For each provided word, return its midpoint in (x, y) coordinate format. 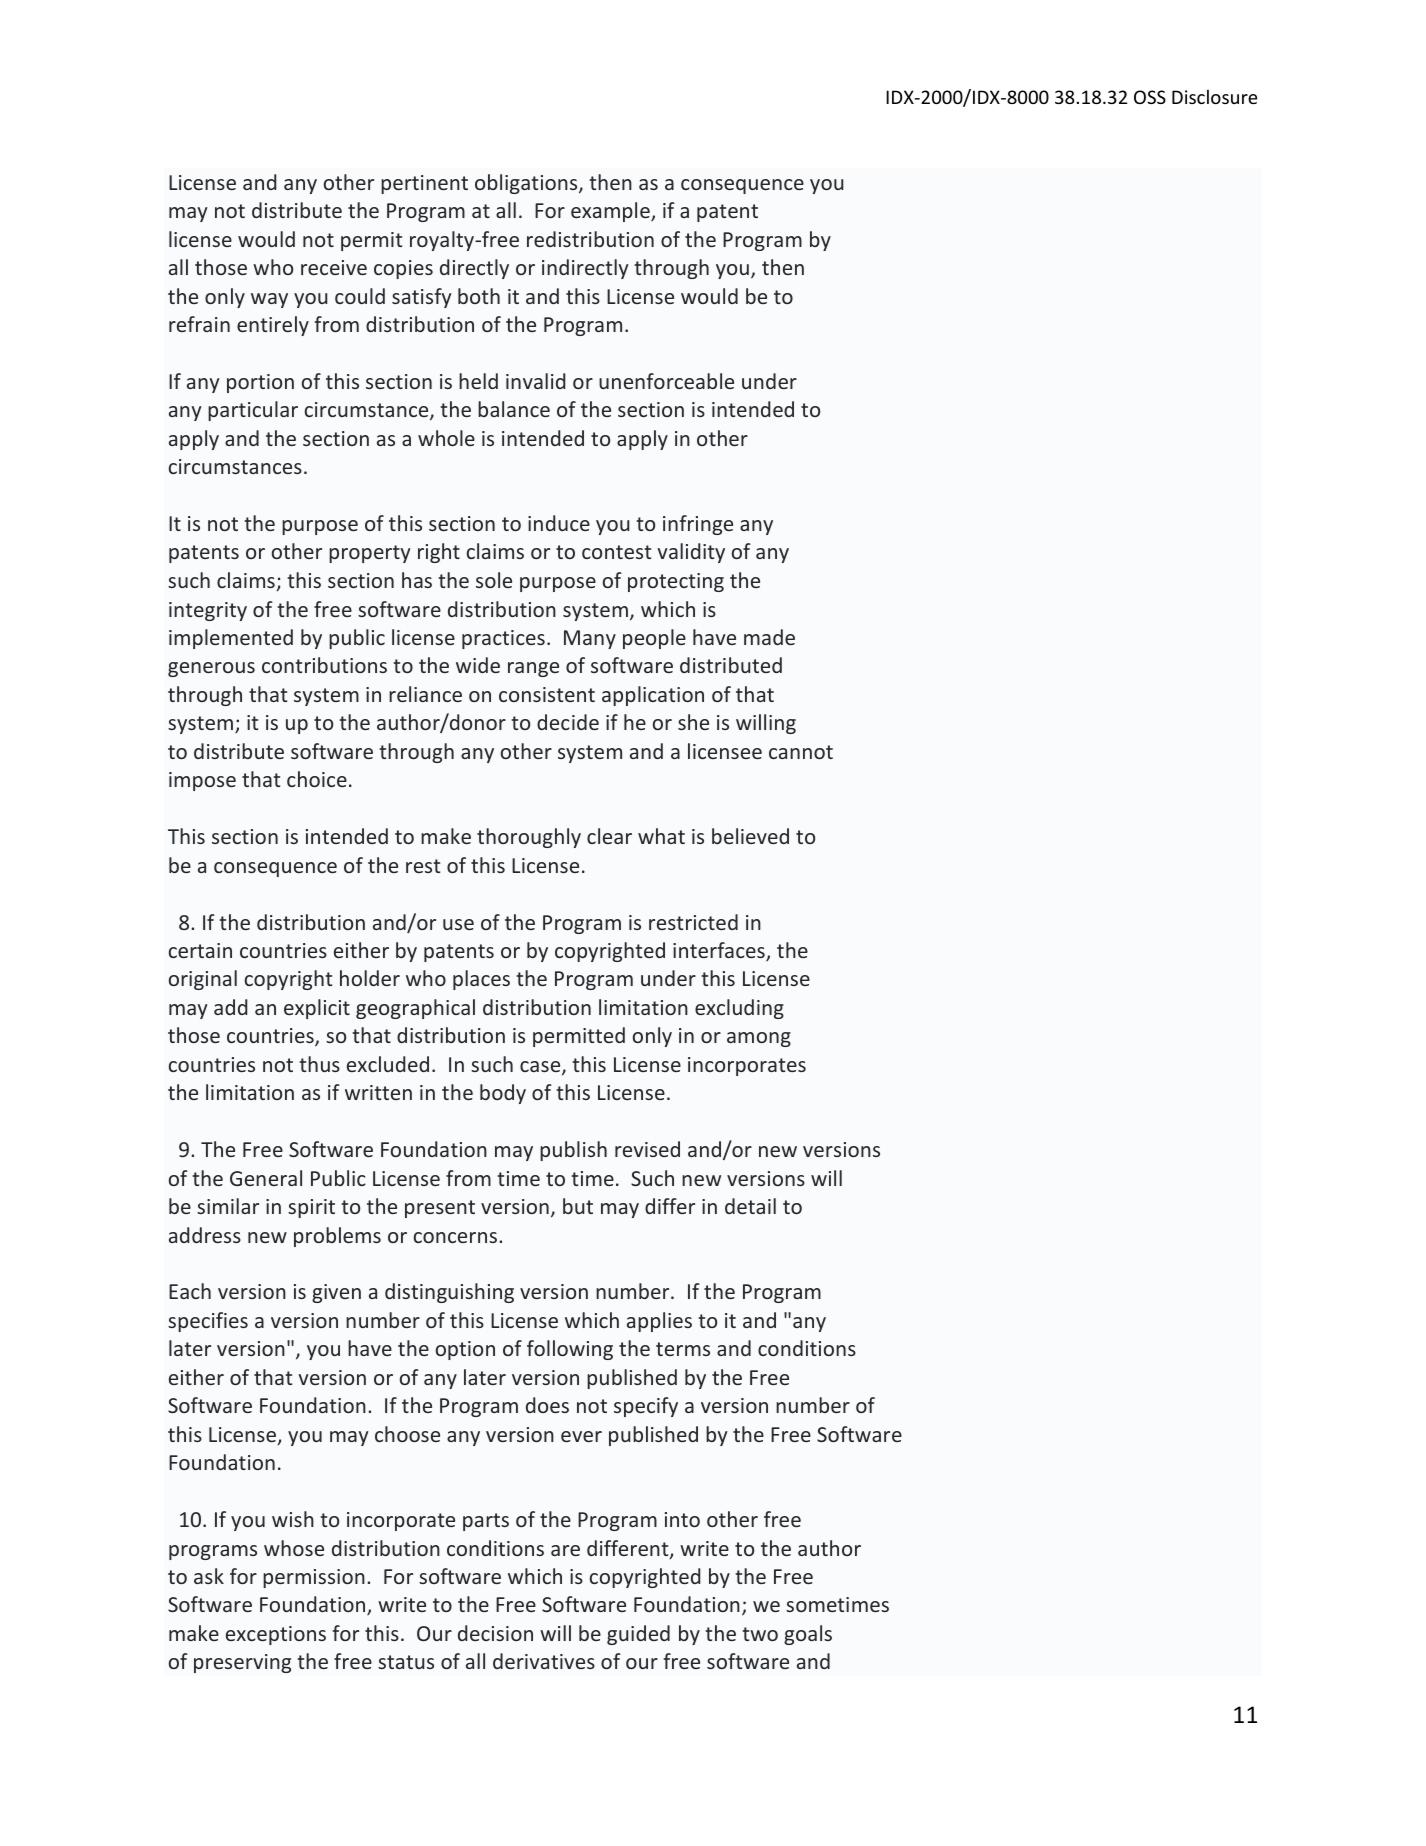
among (759, 1039)
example (611, 212)
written (378, 1092)
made (769, 637)
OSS (1150, 97)
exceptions (276, 1635)
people (654, 639)
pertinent (424, 184)
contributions (324, 665)
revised (647, 1149)
